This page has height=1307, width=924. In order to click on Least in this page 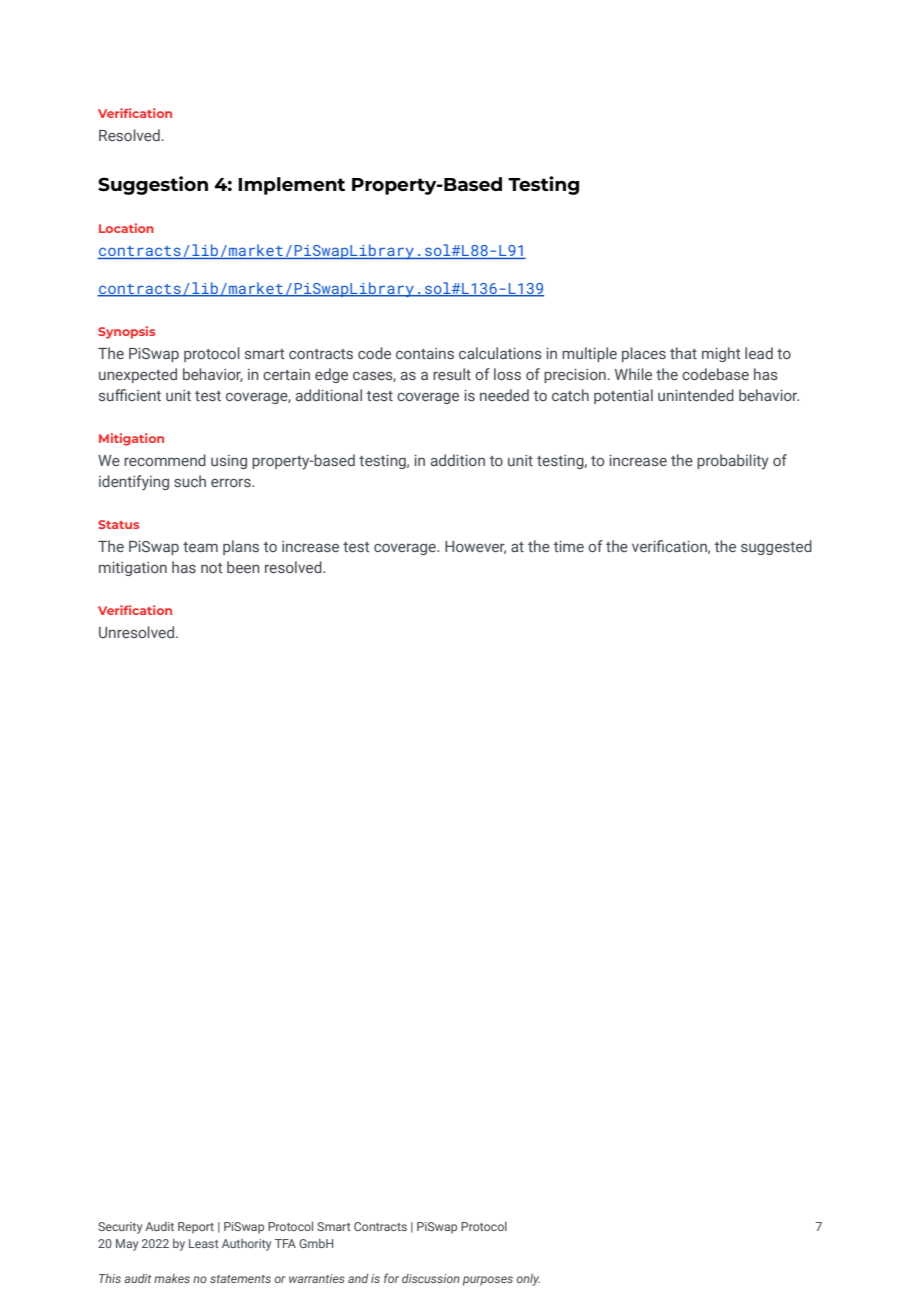, I will do `click(204, 1243)`.
